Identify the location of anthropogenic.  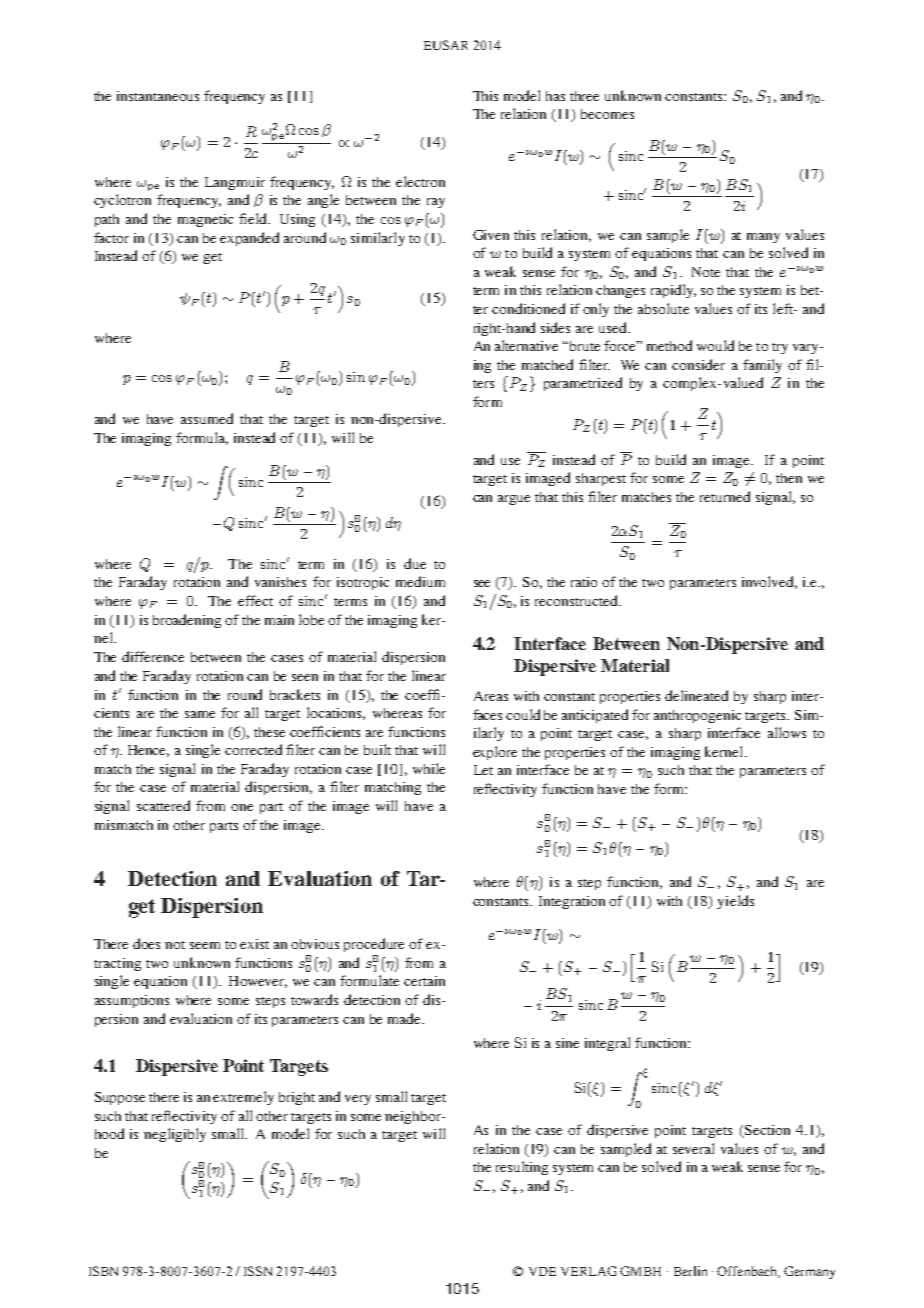
(697, 716).
